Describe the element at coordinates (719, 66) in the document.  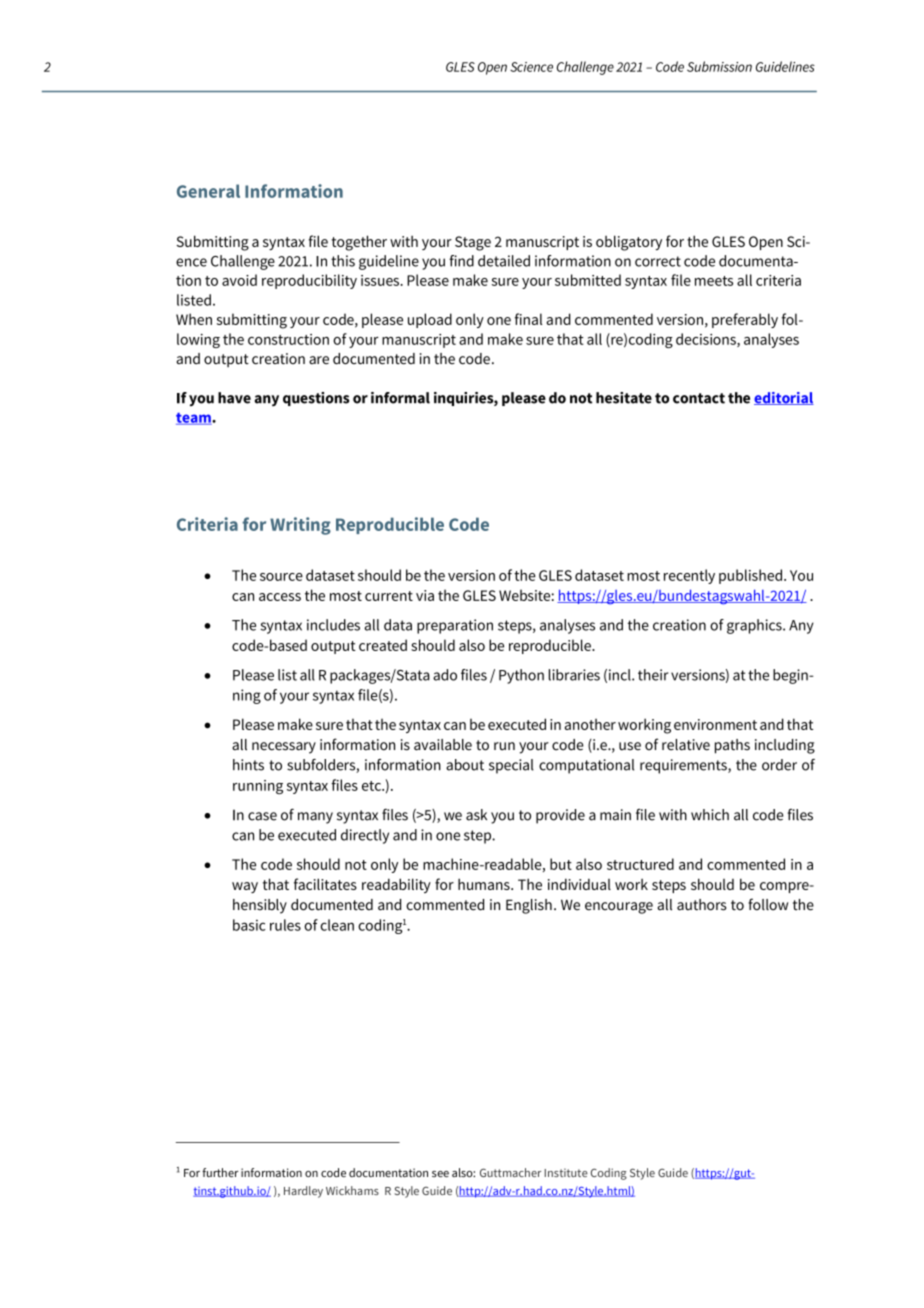
I see `Submission` at that location.
